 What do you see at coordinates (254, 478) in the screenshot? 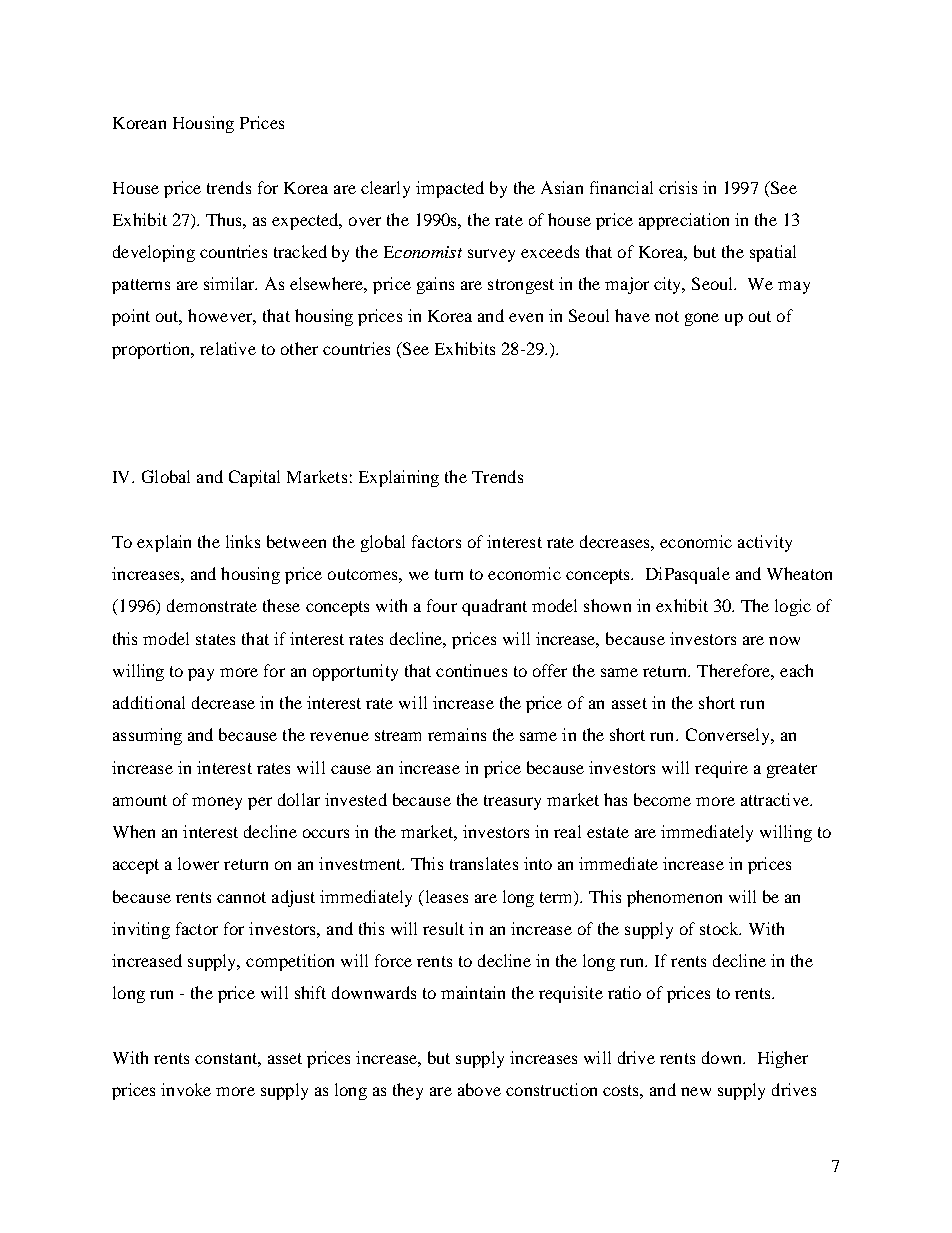
I see `Capital` at bounding box center [254, 478].
